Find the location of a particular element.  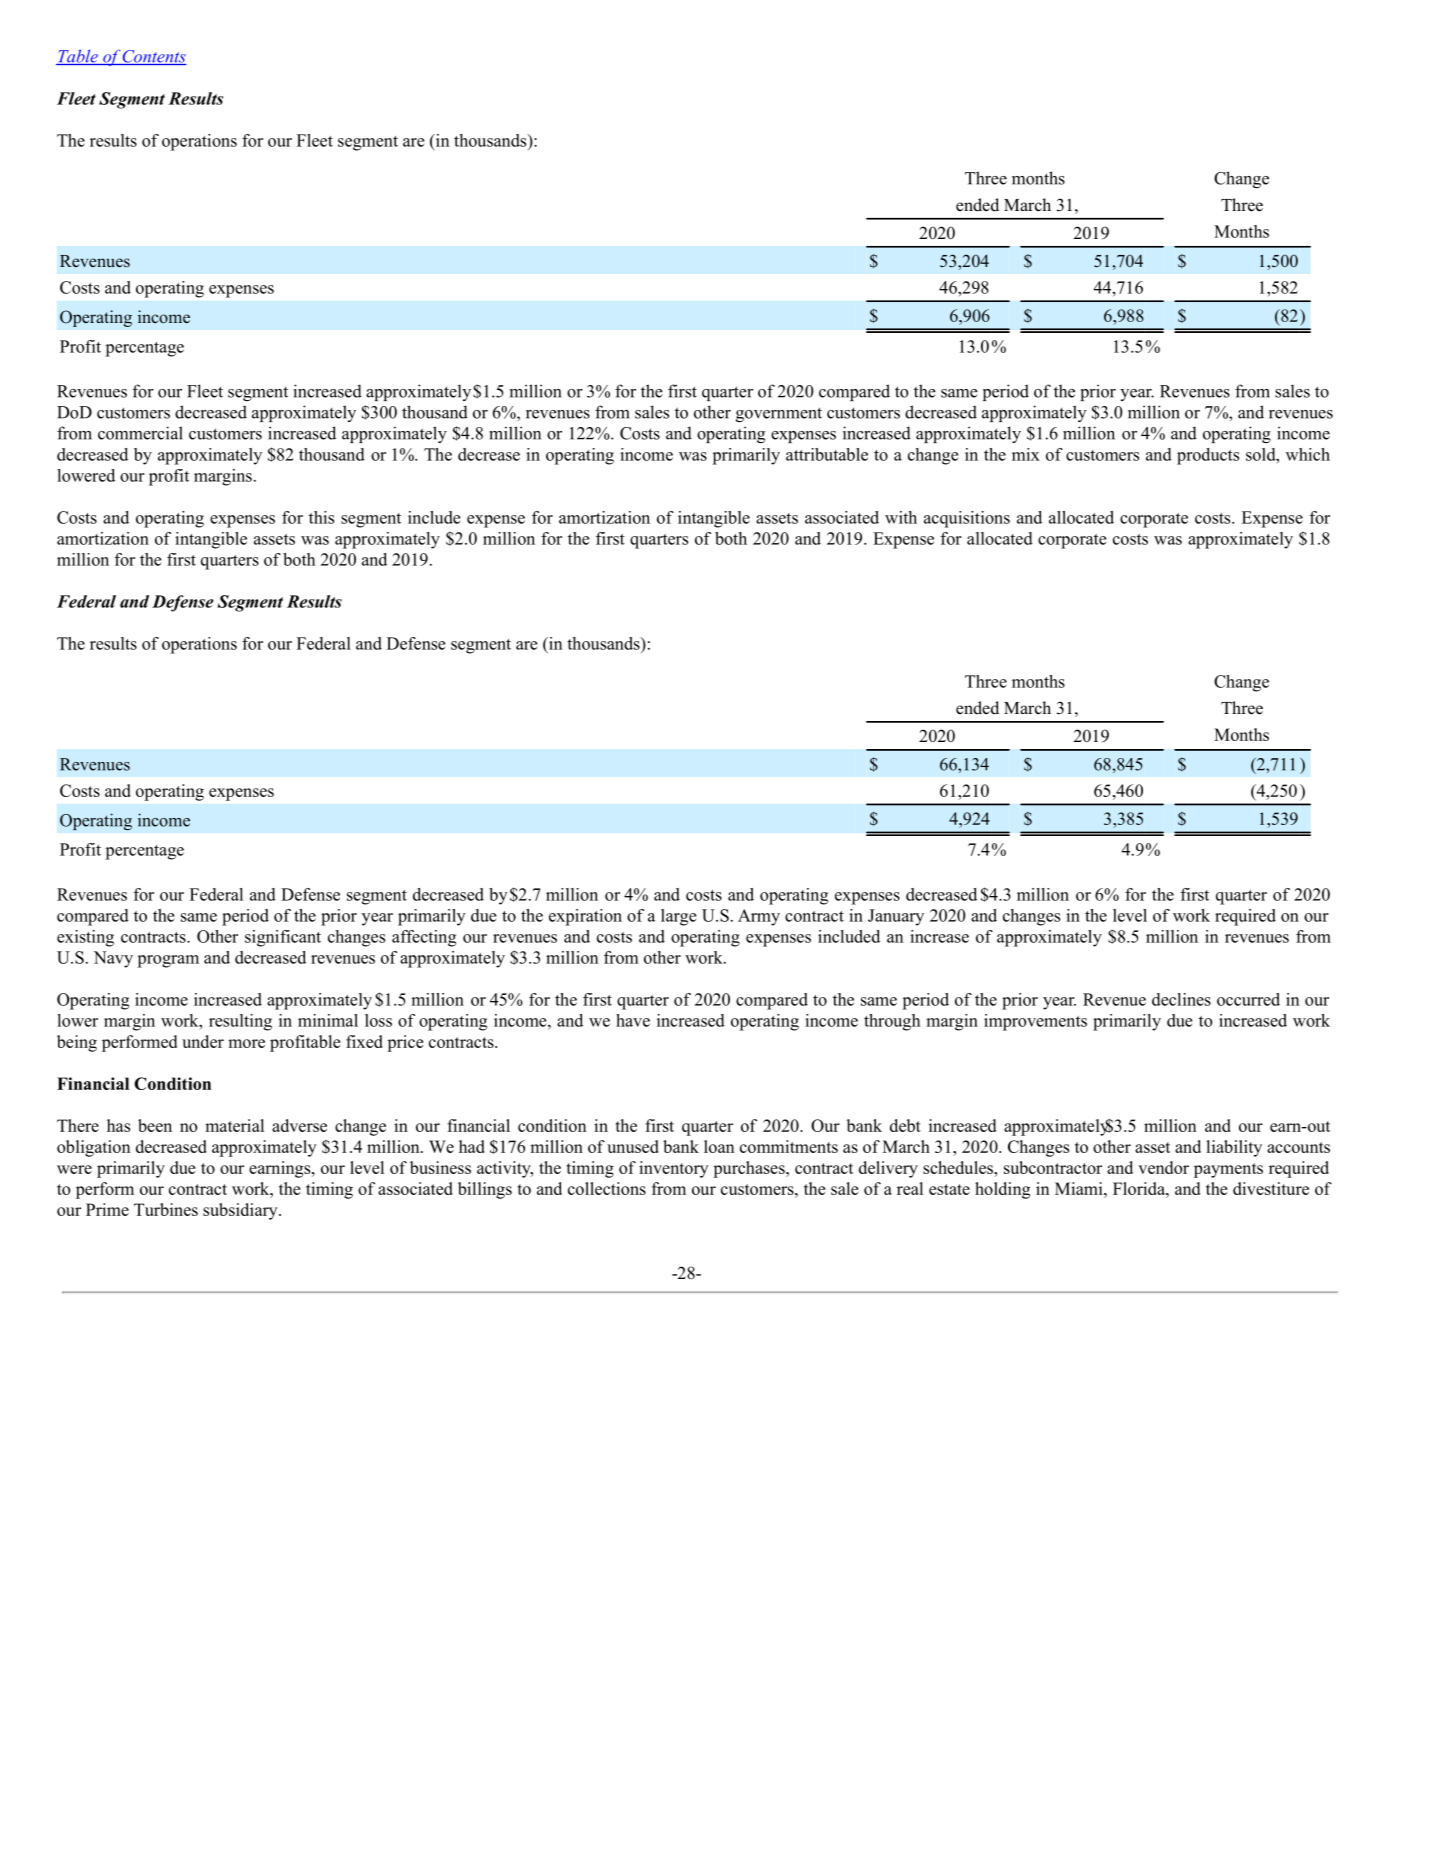

large is located at coordinates (678, 917).
